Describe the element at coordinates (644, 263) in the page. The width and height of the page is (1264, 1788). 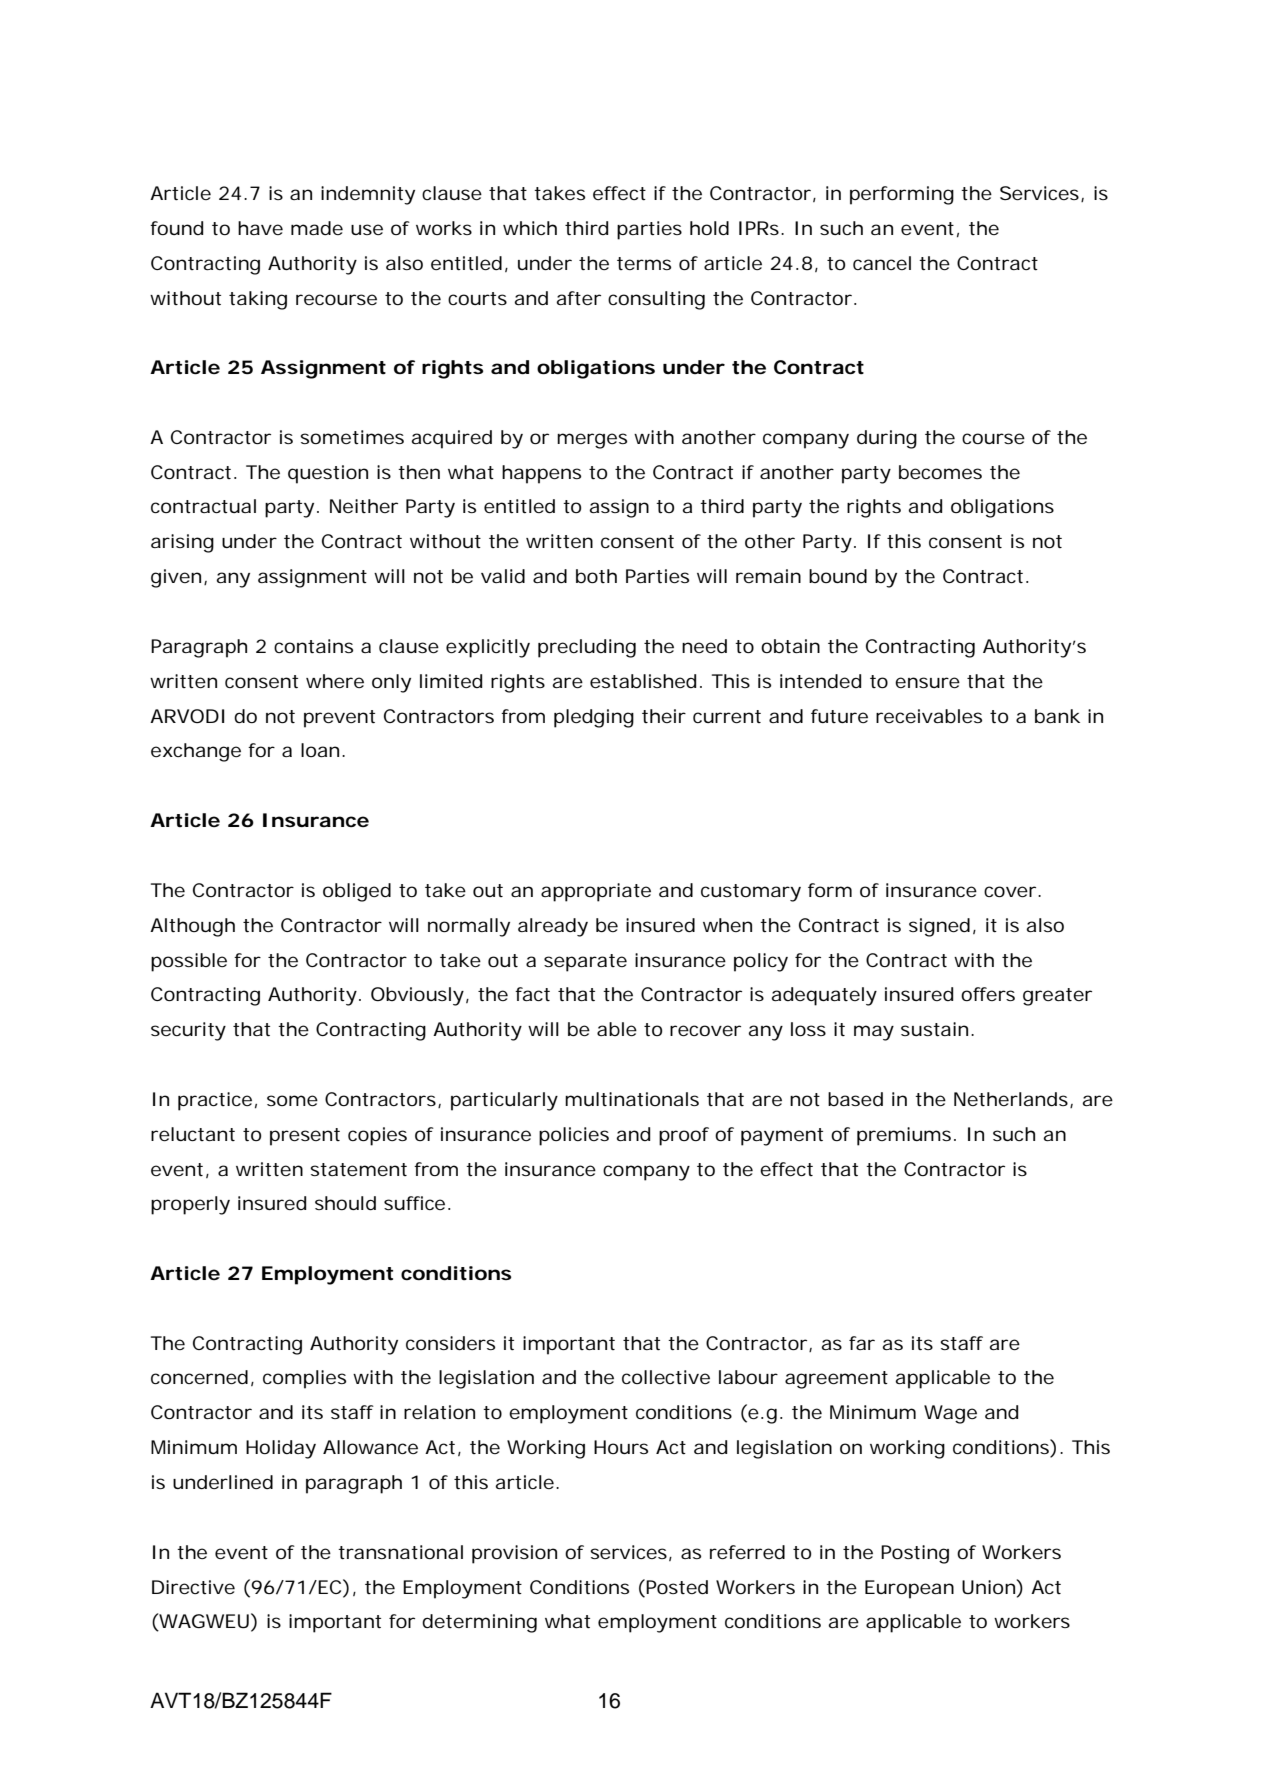
I see `terms` at that location.
